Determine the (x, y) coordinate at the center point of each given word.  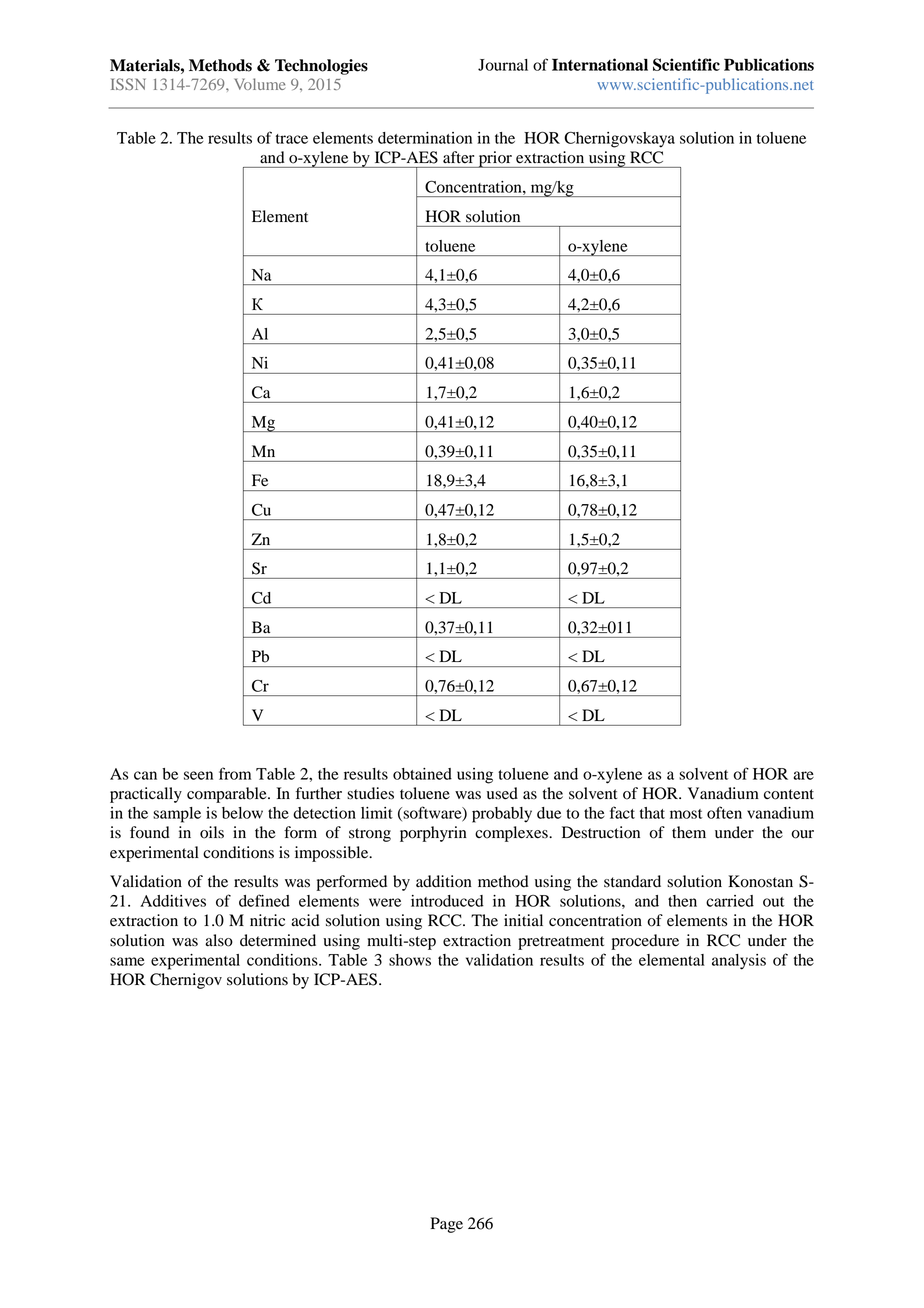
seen (198, 775)
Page (446, 1225)
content (789, 794)
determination (425, 138)
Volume (259, 84)
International (600, 64)
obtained (422, 774)
